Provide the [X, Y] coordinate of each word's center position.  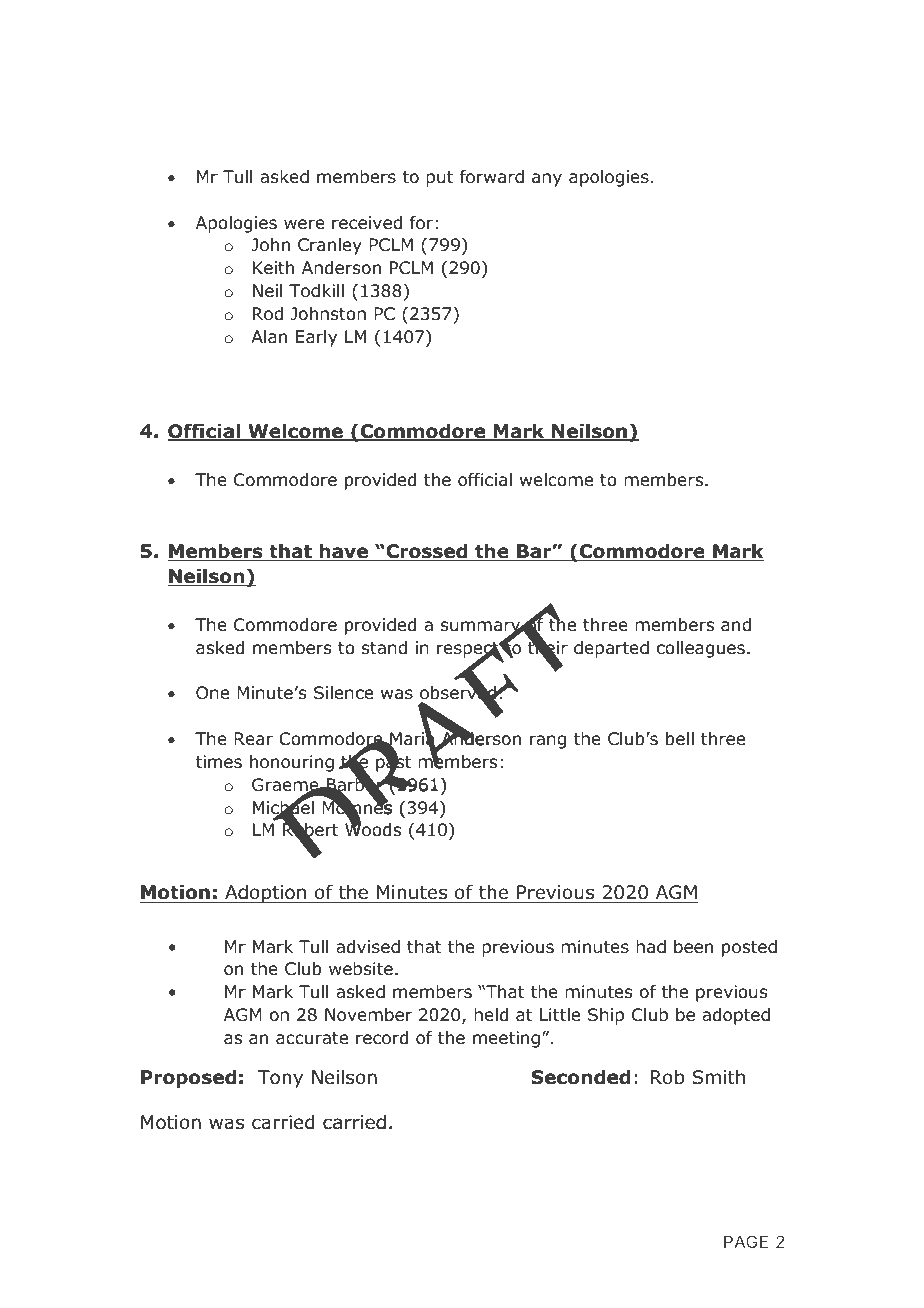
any [547, 180]
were [304, 224]
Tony [280, 1079]
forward [492, 177]
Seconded [581, 1077]
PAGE [746, 1241]
